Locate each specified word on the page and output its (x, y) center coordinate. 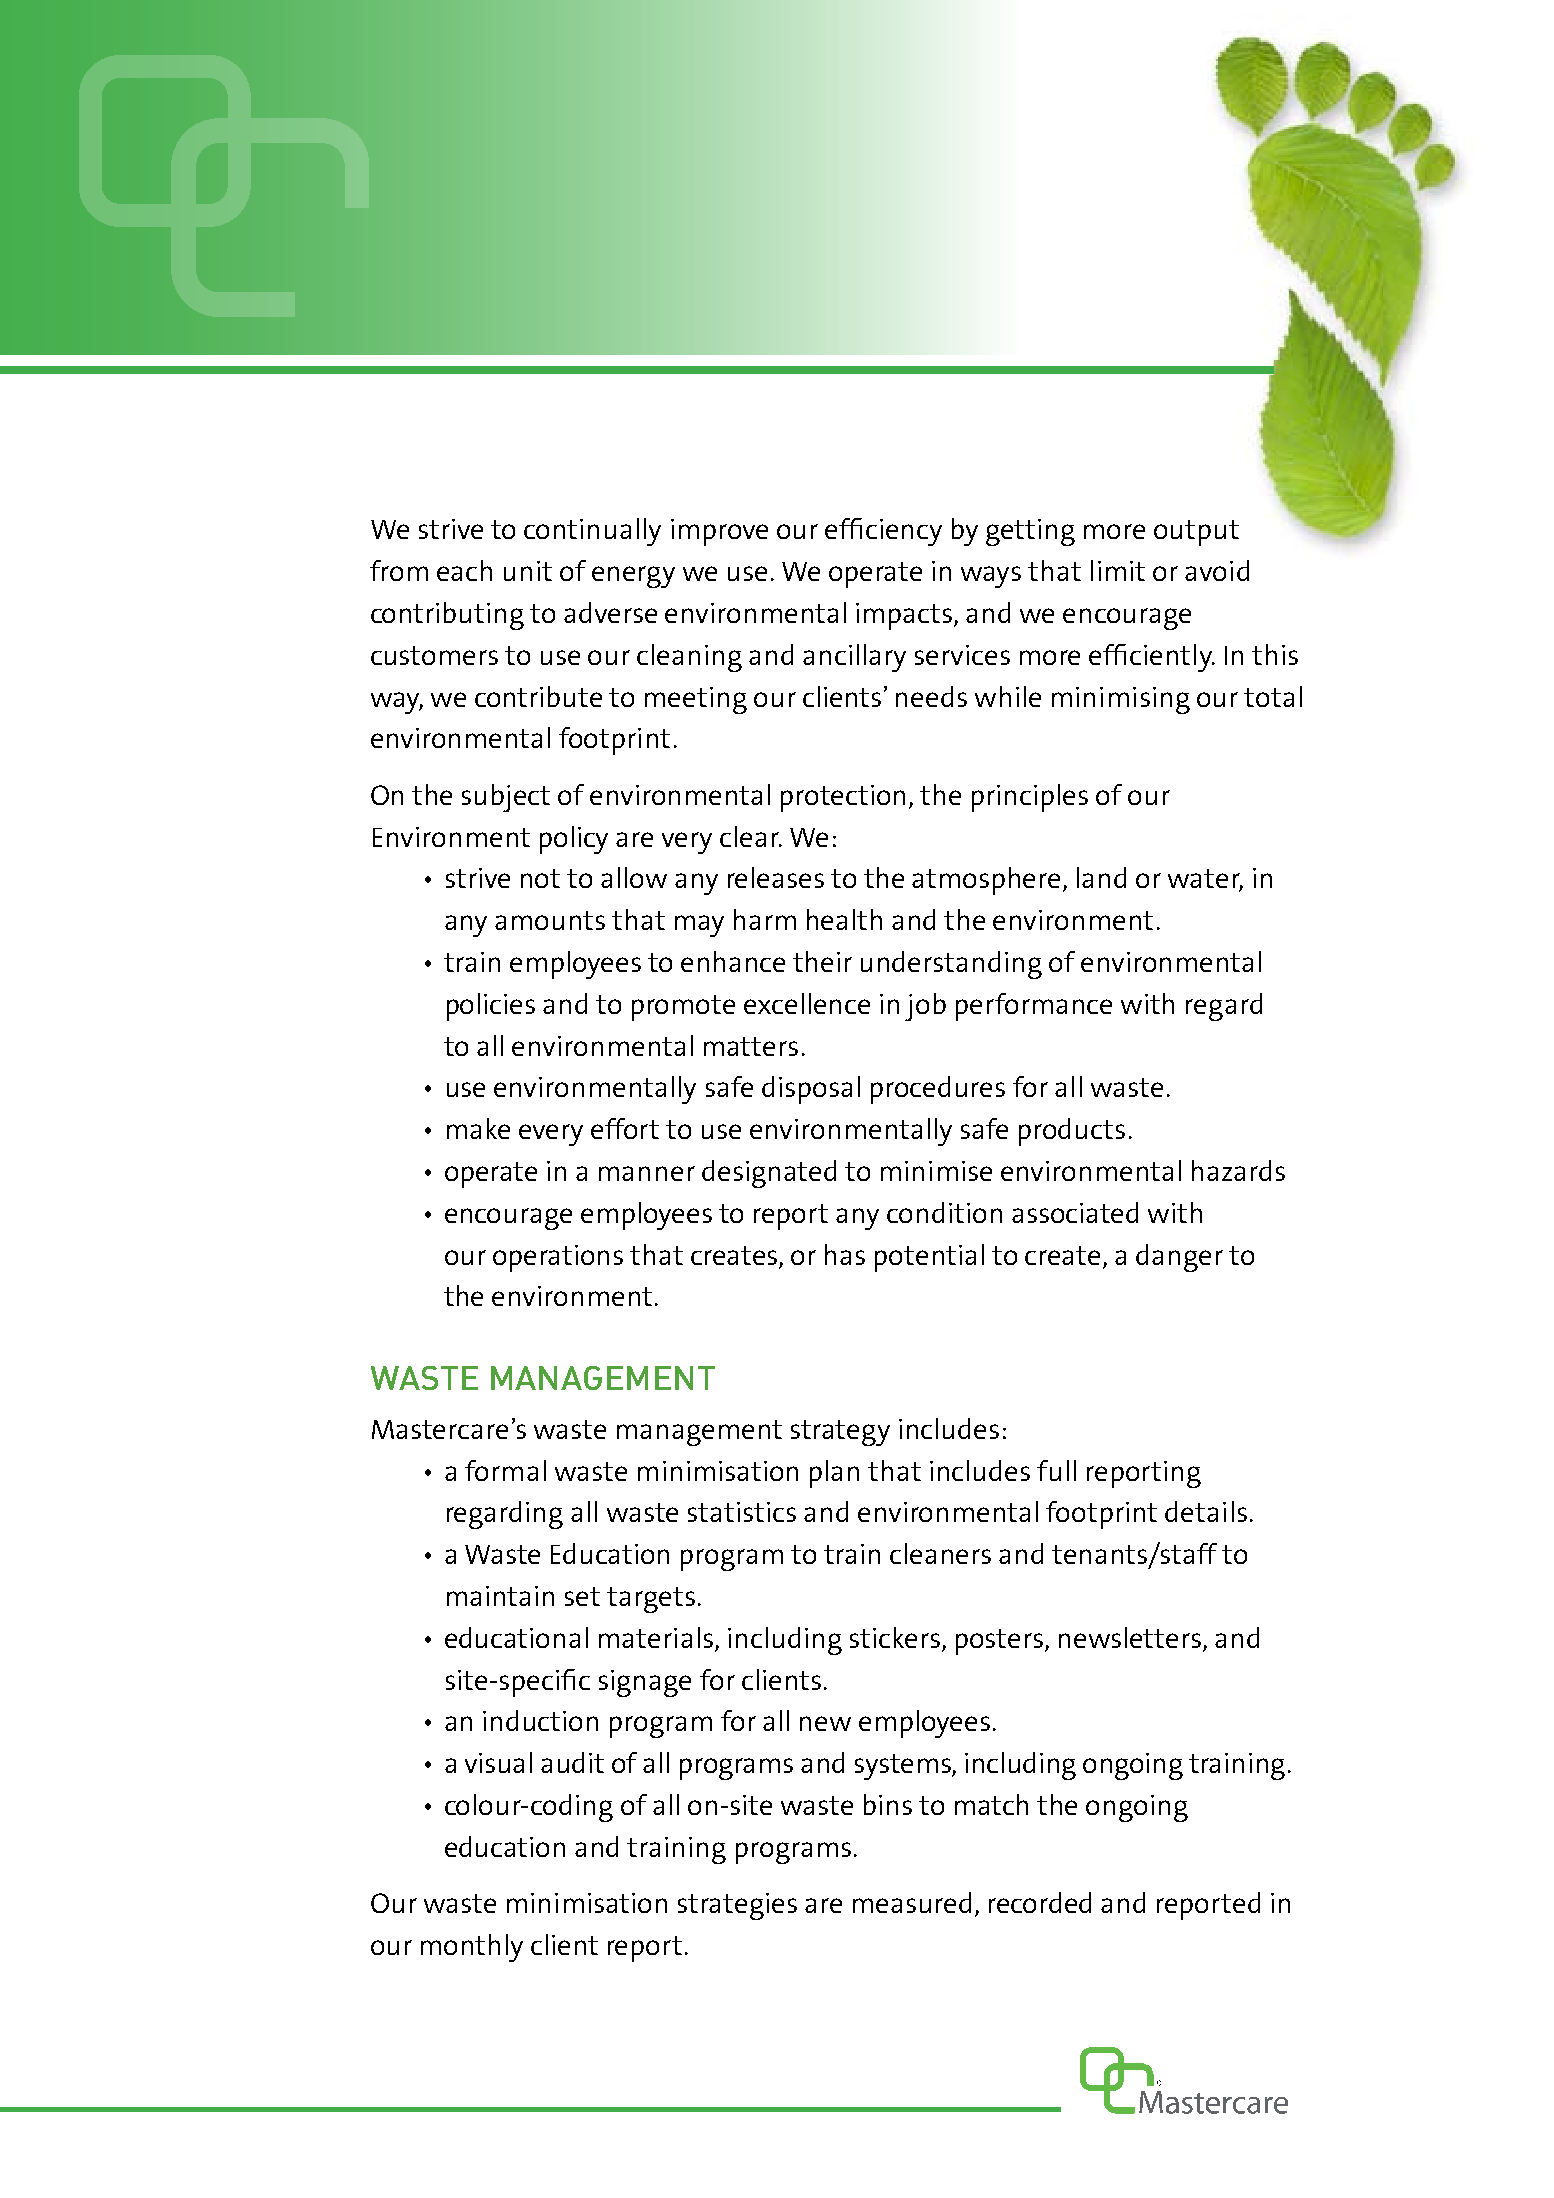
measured (912, 1902)
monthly (472, 1948)
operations (558, 1258)
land (1101, 877)
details (1206, 1511)
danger (1179, 1258)
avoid (1217, 570)
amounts (550, 920)
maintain (500, 1596)
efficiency (883, 532)
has (845, 1254)
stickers (895, 1637)
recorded (1040, 1902)
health (844, 919)
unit (528, 571)
